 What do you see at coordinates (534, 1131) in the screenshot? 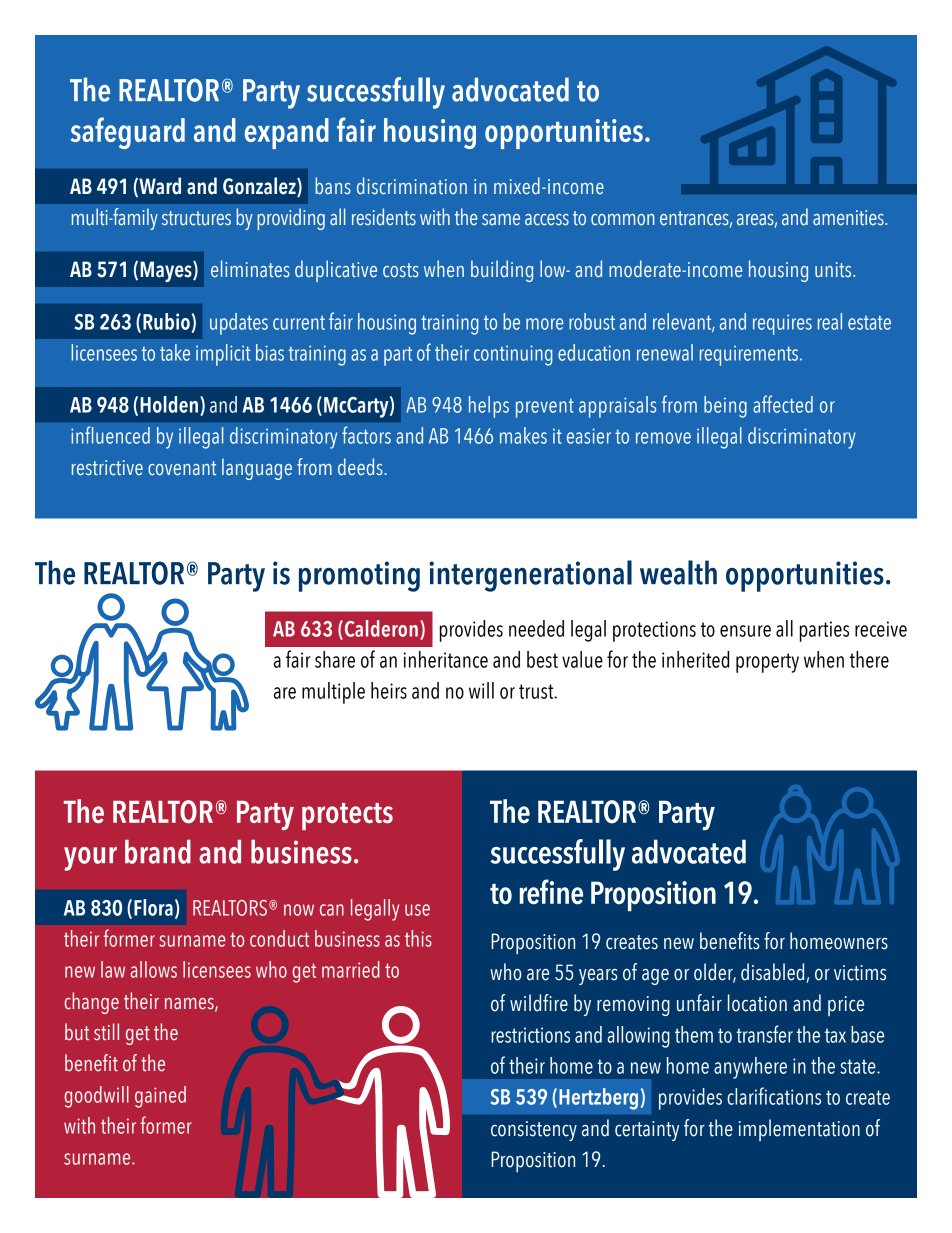
I see `consistency` at bounding box center [534, 1131].
